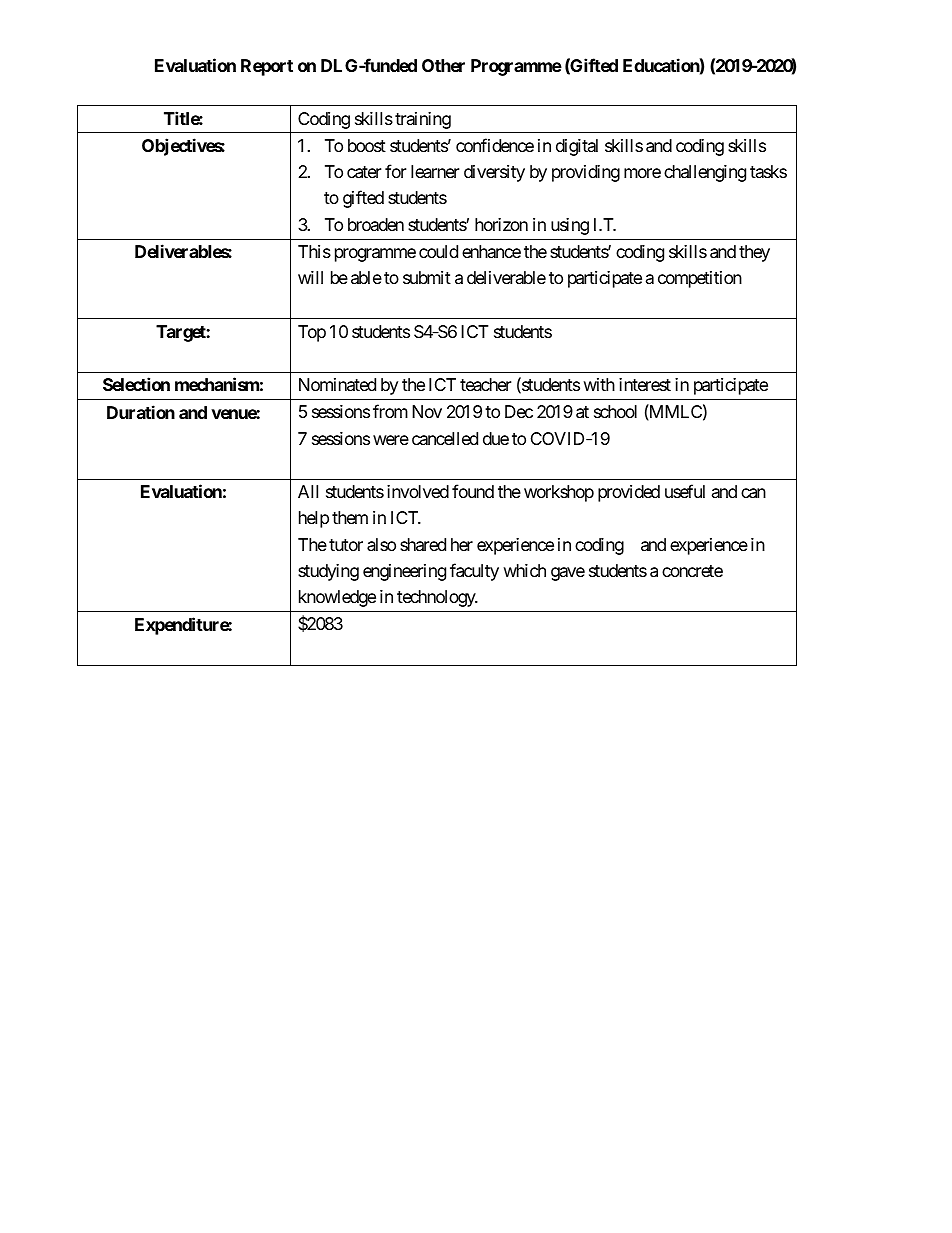 The height and width of the screenshot is (1233, 952). Describe the element at coordinates (443, 65) in the screenshot. I see `Other` at that location.
